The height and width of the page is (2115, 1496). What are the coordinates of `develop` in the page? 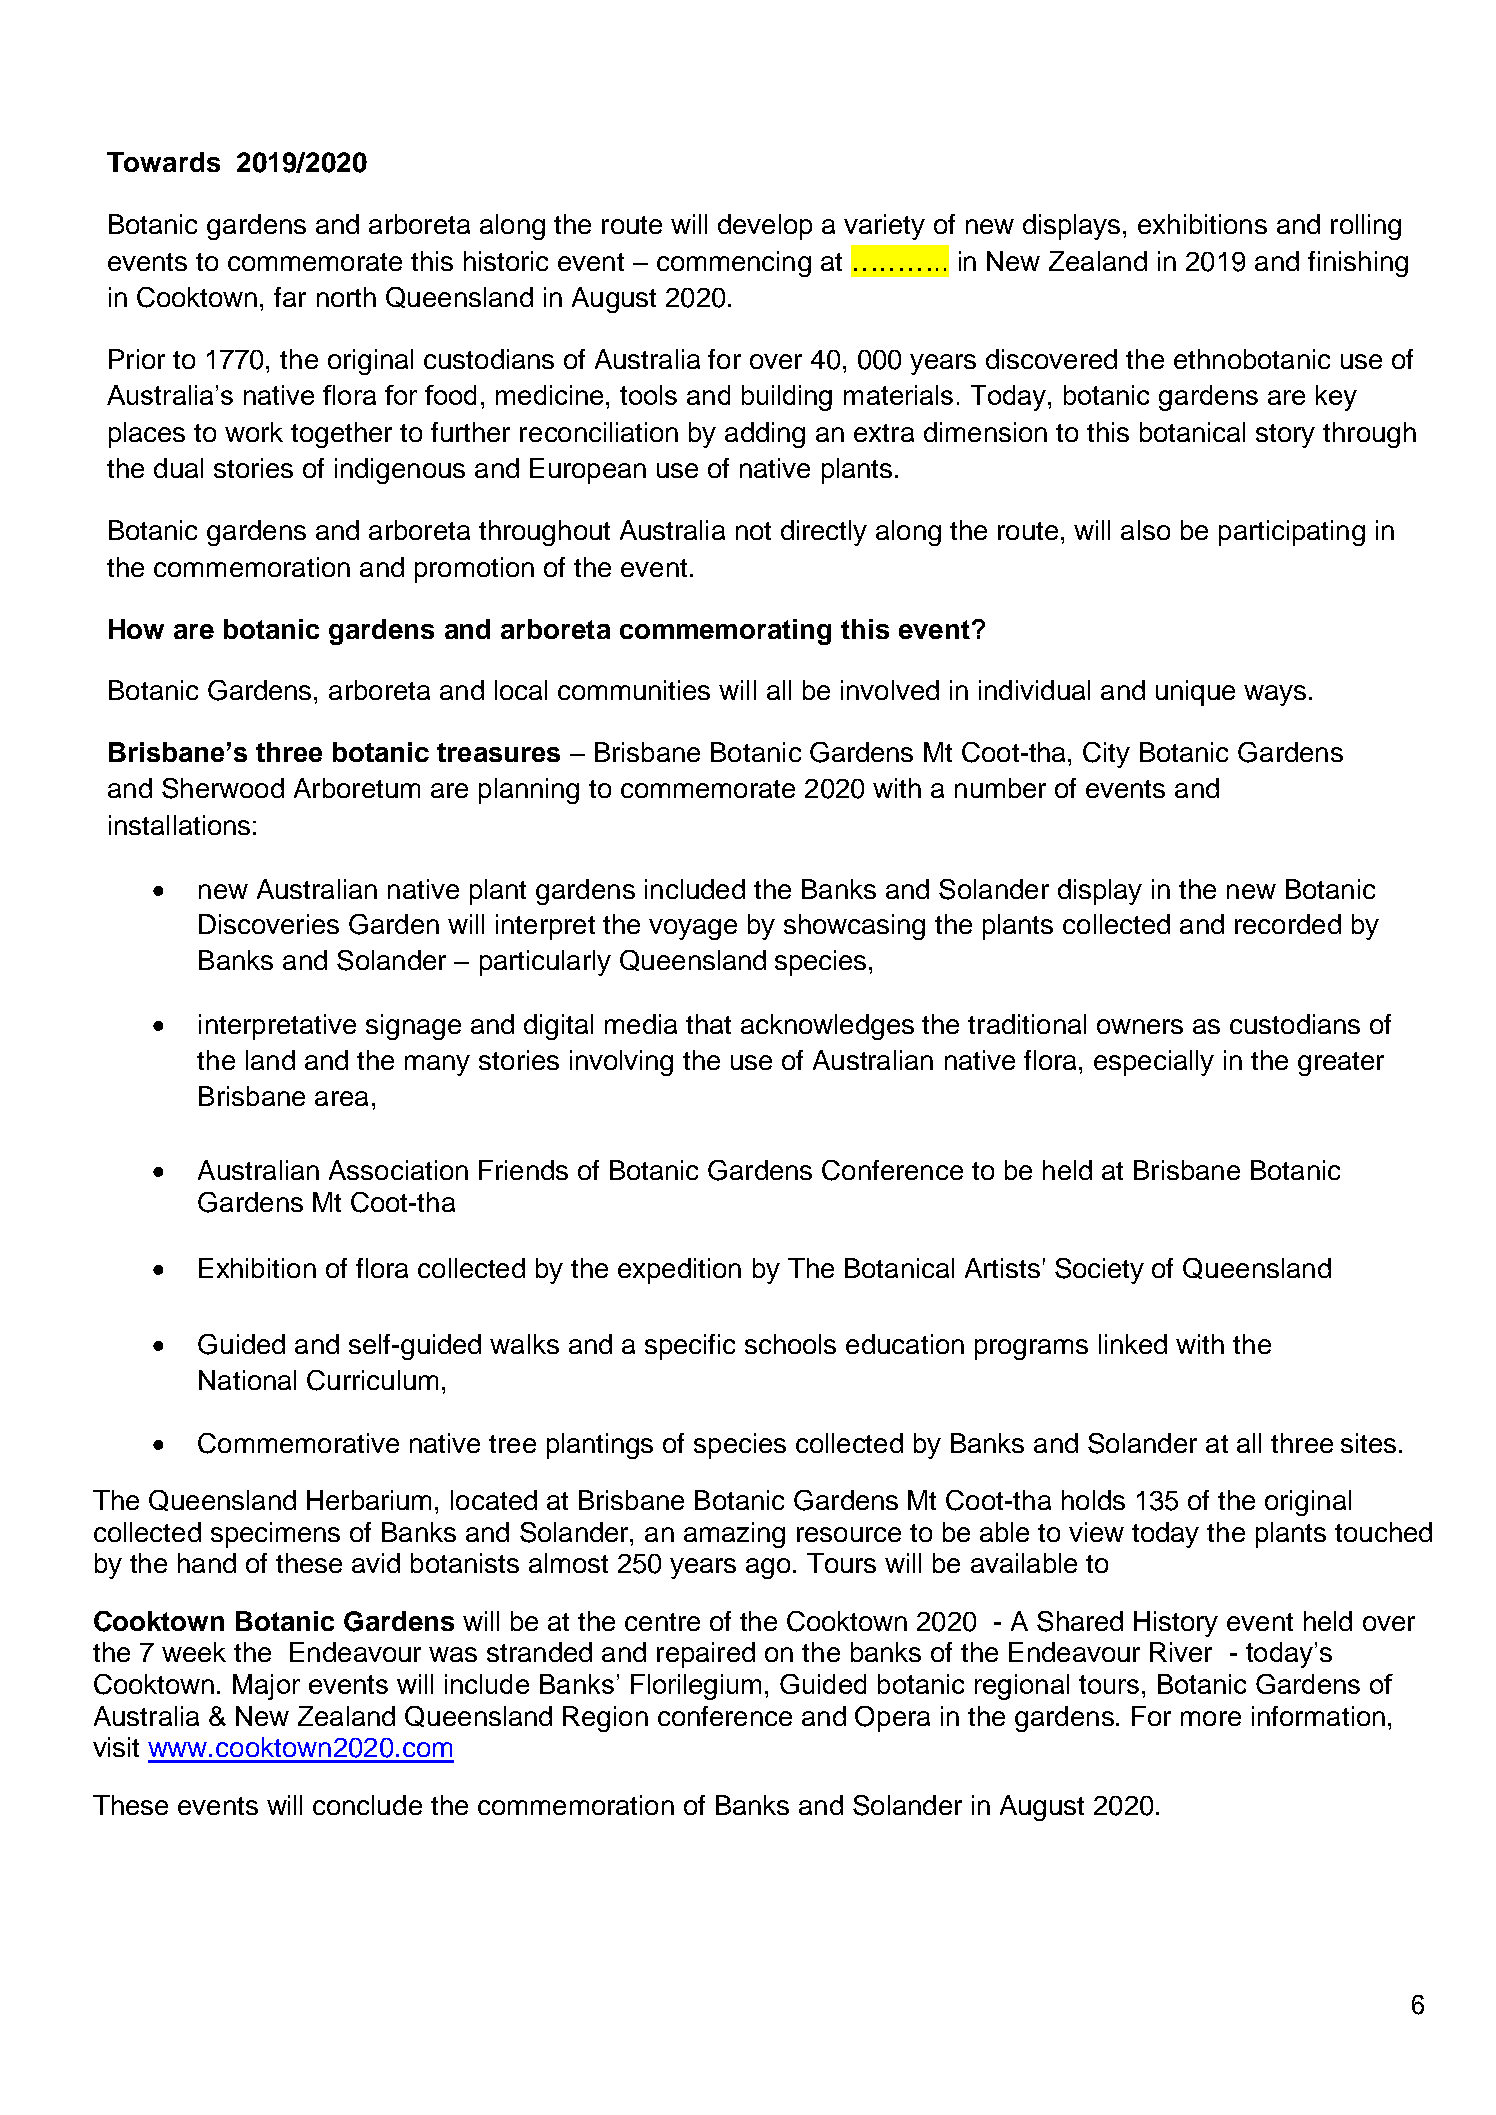 It's located at (765, 227).
